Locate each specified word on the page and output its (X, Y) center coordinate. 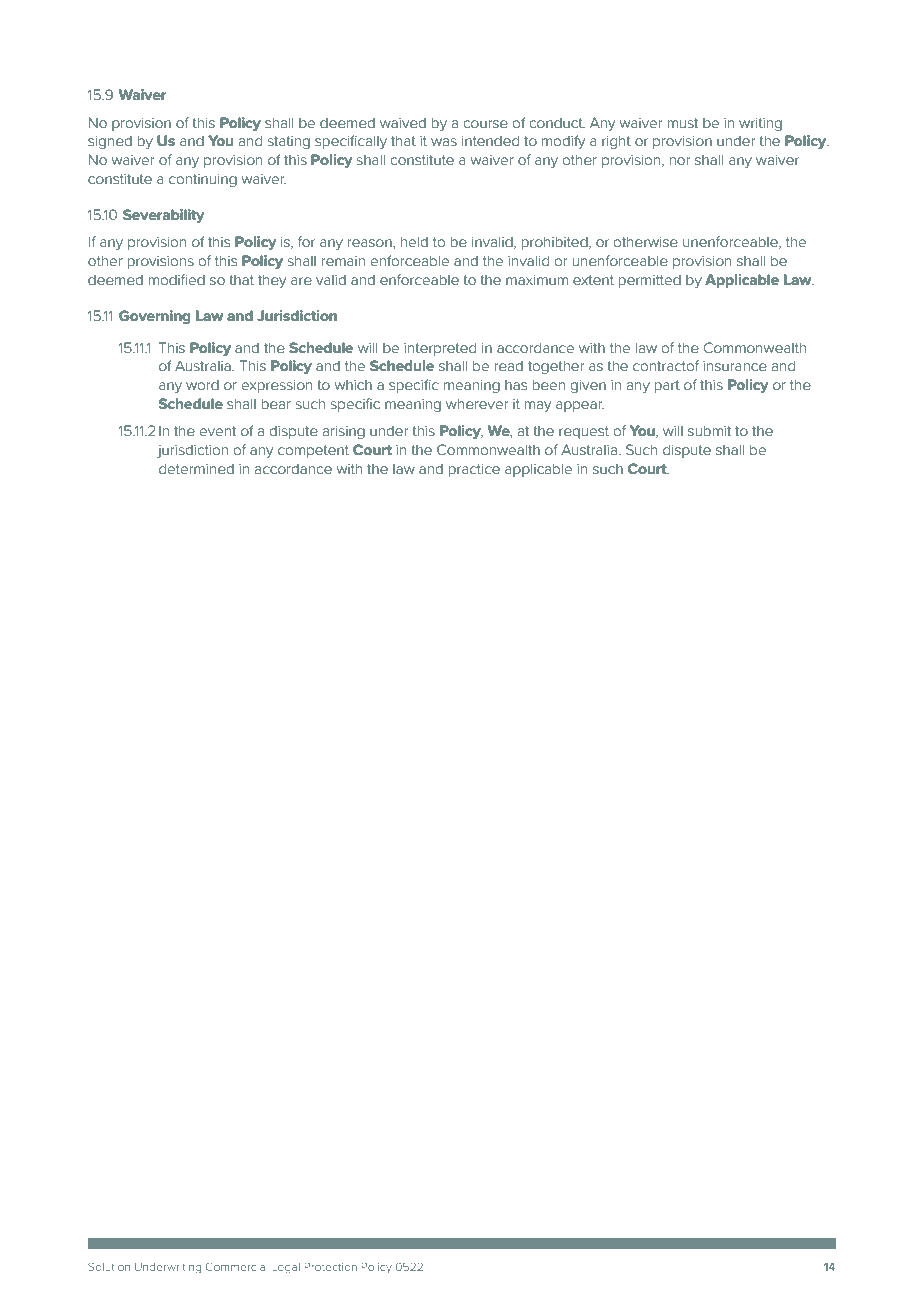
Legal (286, 1268)
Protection (331, 1267)
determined (196, 468)
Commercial (236, 1266)
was (444, 142)
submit (709, 430)
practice (474, 470)
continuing (203, 180)
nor (680, 161)
